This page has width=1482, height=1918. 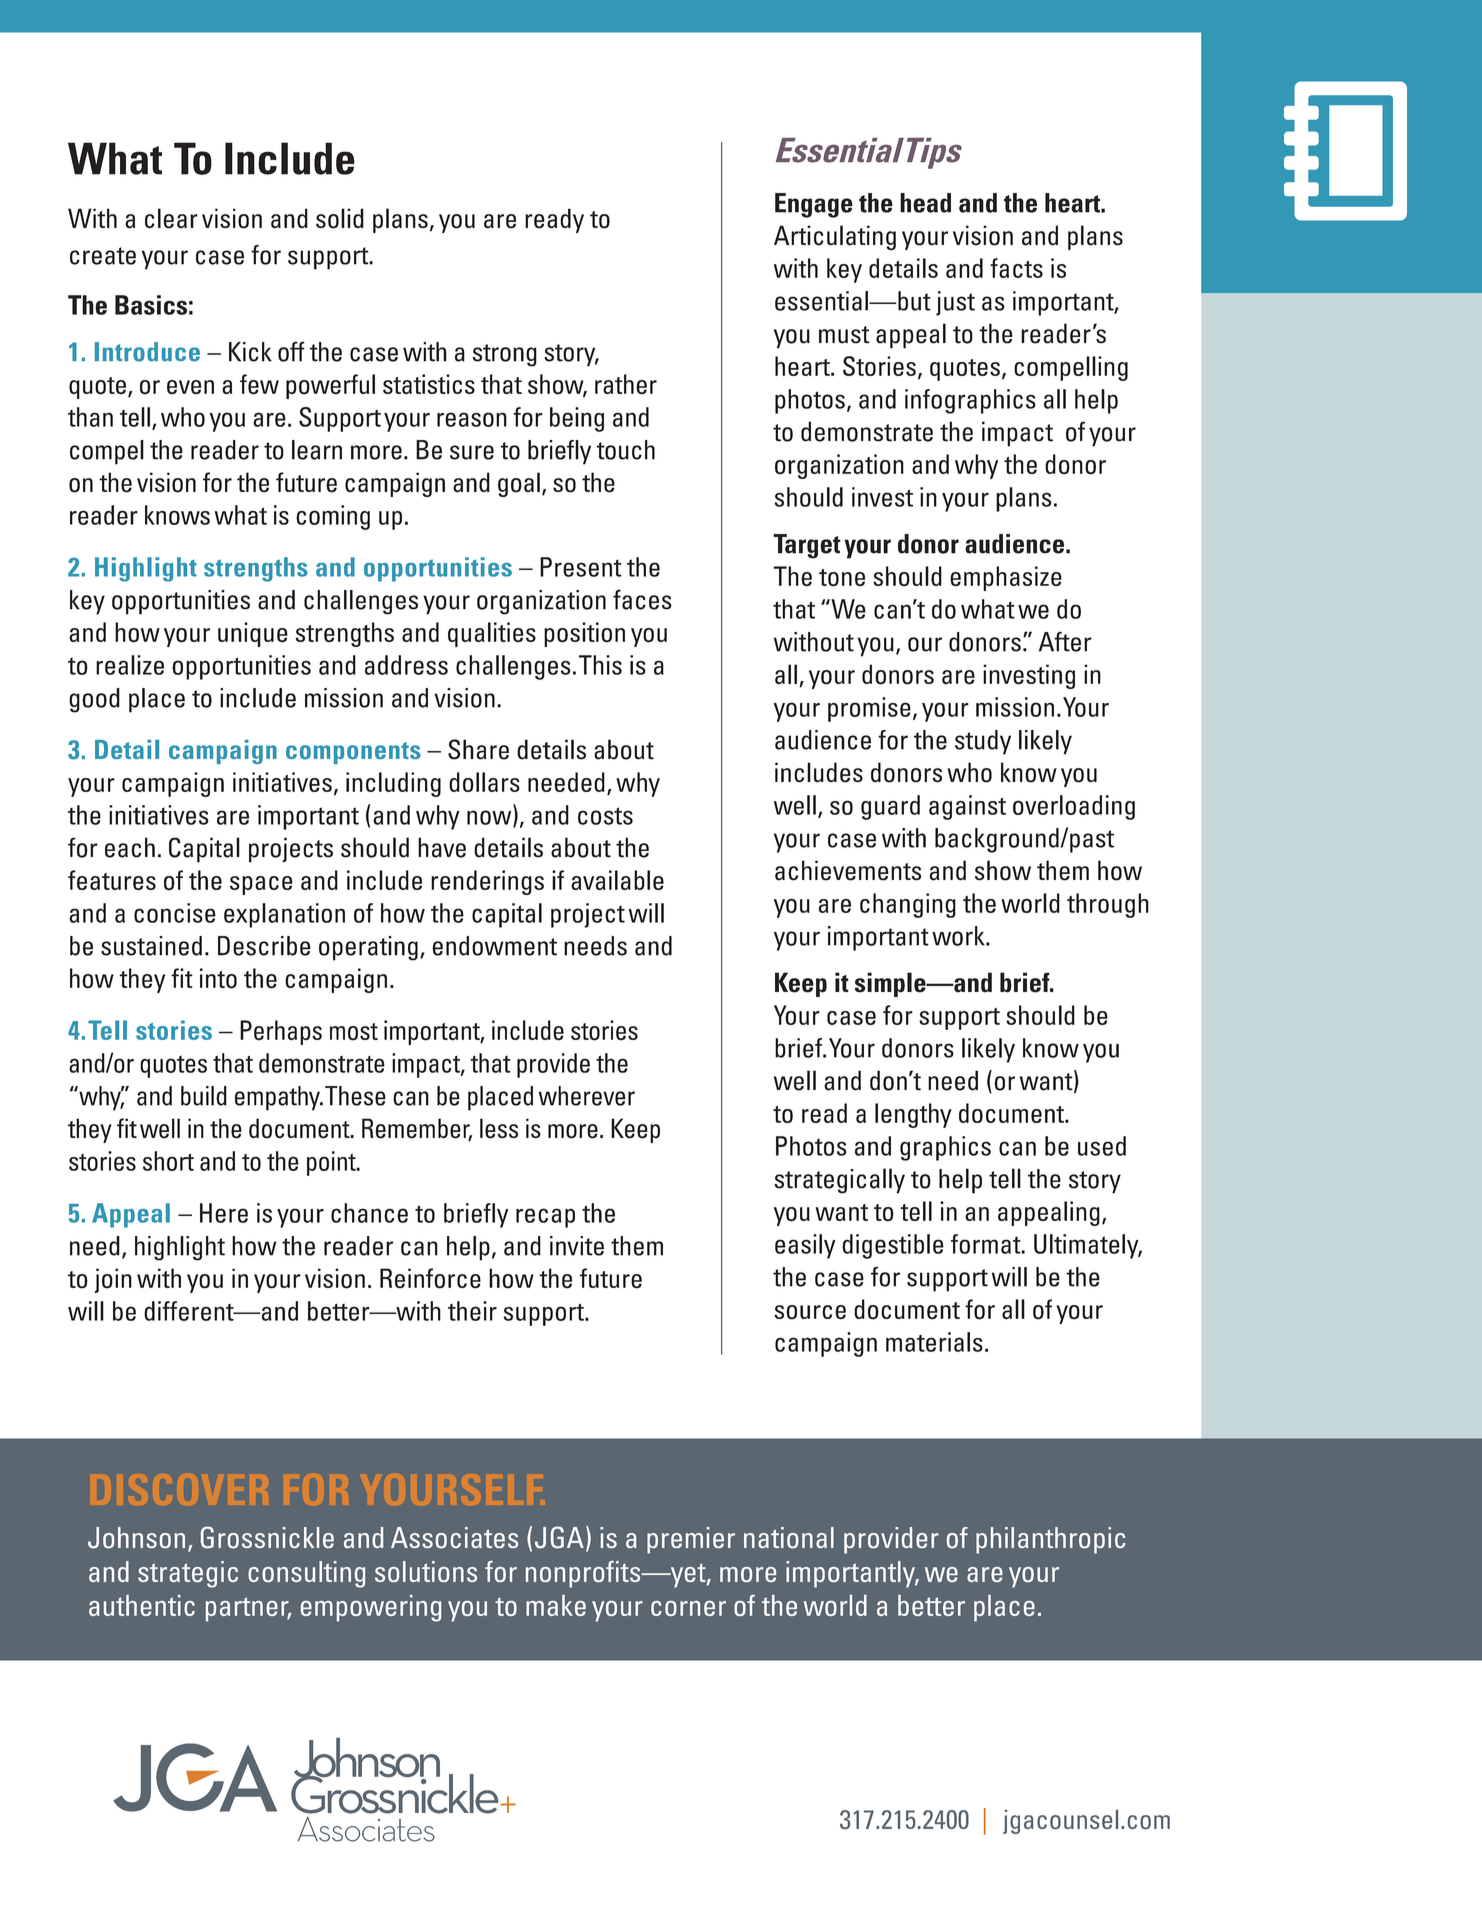 What do you see at coordinates (171, 218) in the page?
I see `clear` at bounding box center [171, 218].
